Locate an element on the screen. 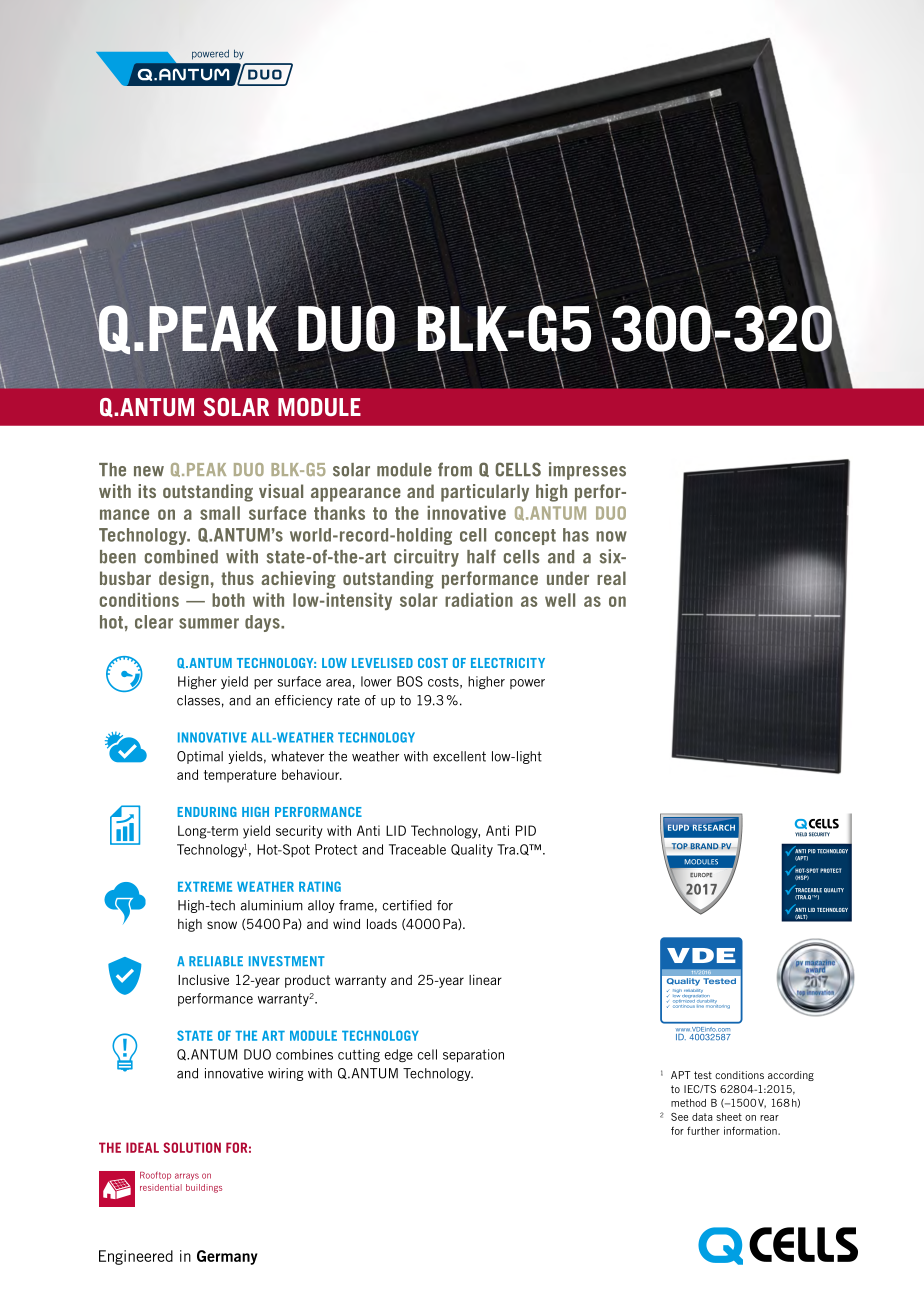 The image size is (924, 1308). impresses is located at coordinates (587, 471).
